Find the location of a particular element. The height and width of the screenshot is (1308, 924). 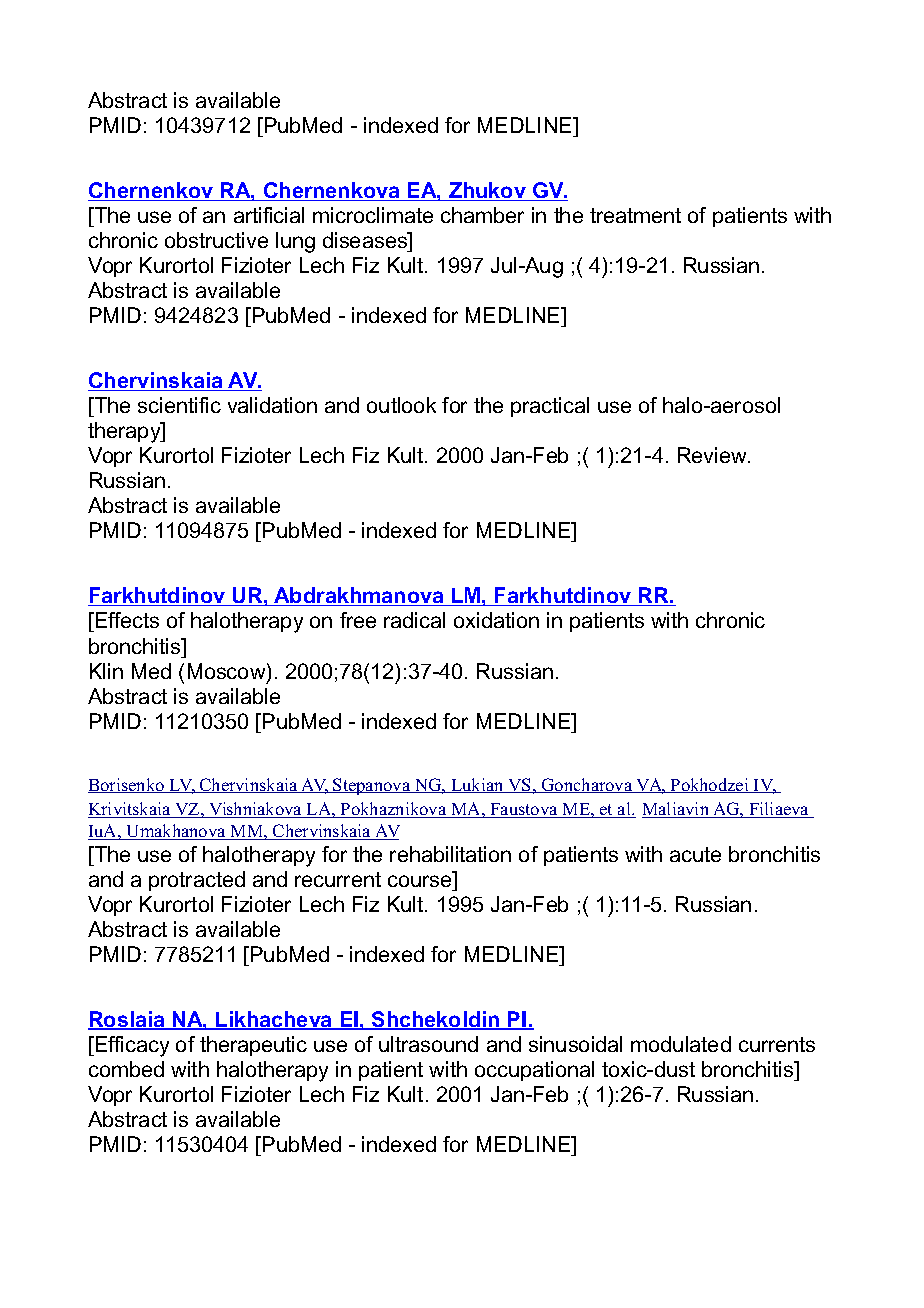

radical is located at coordinates (414, 620).
